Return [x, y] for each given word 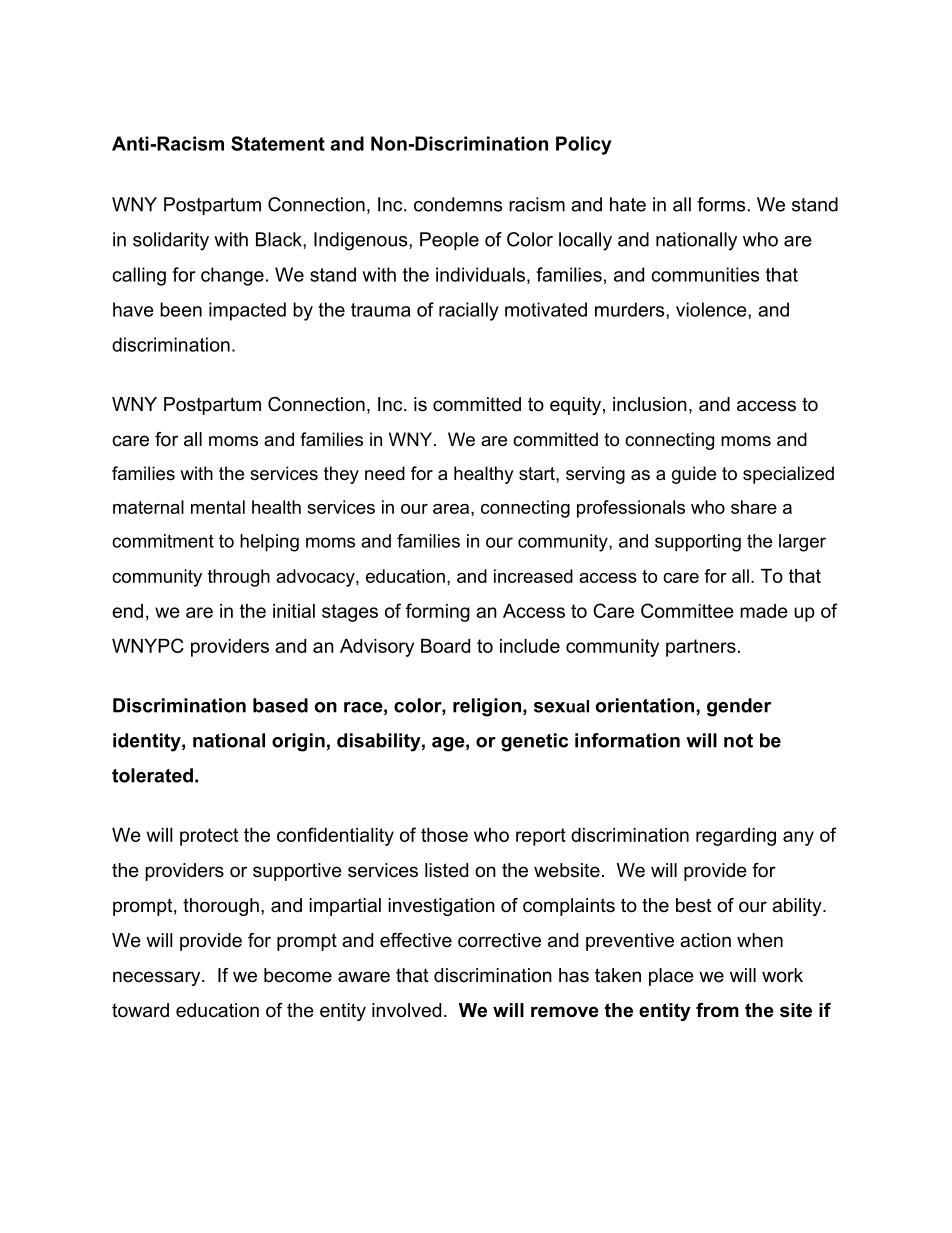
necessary [158, 978]
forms [722, 204]
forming [438, 612]
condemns [458, 204]
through [239, 578]
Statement [278, 143]
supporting [698, 543]
